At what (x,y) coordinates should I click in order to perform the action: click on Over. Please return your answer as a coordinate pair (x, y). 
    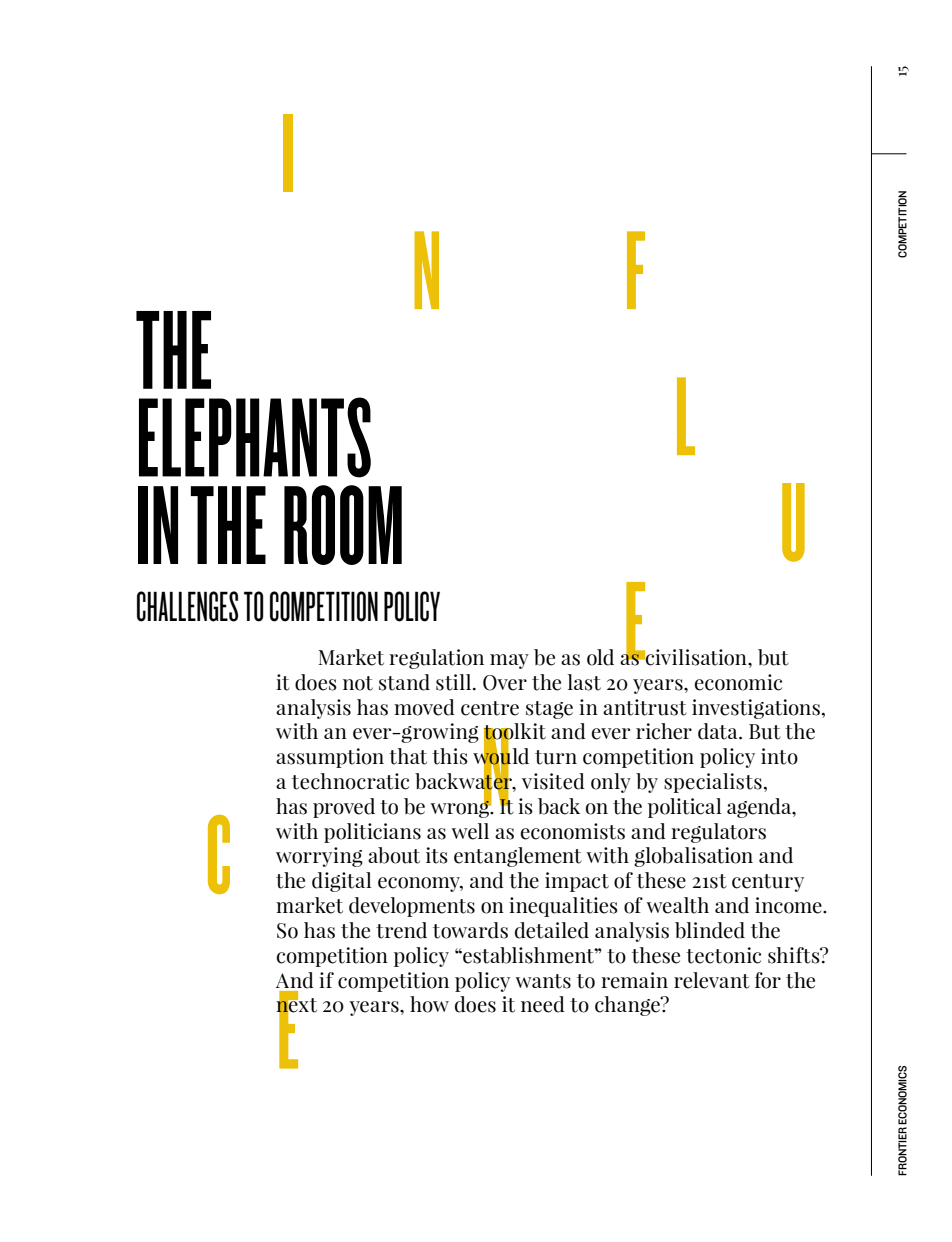
    Looking at the image, I should click on (505, 683).
